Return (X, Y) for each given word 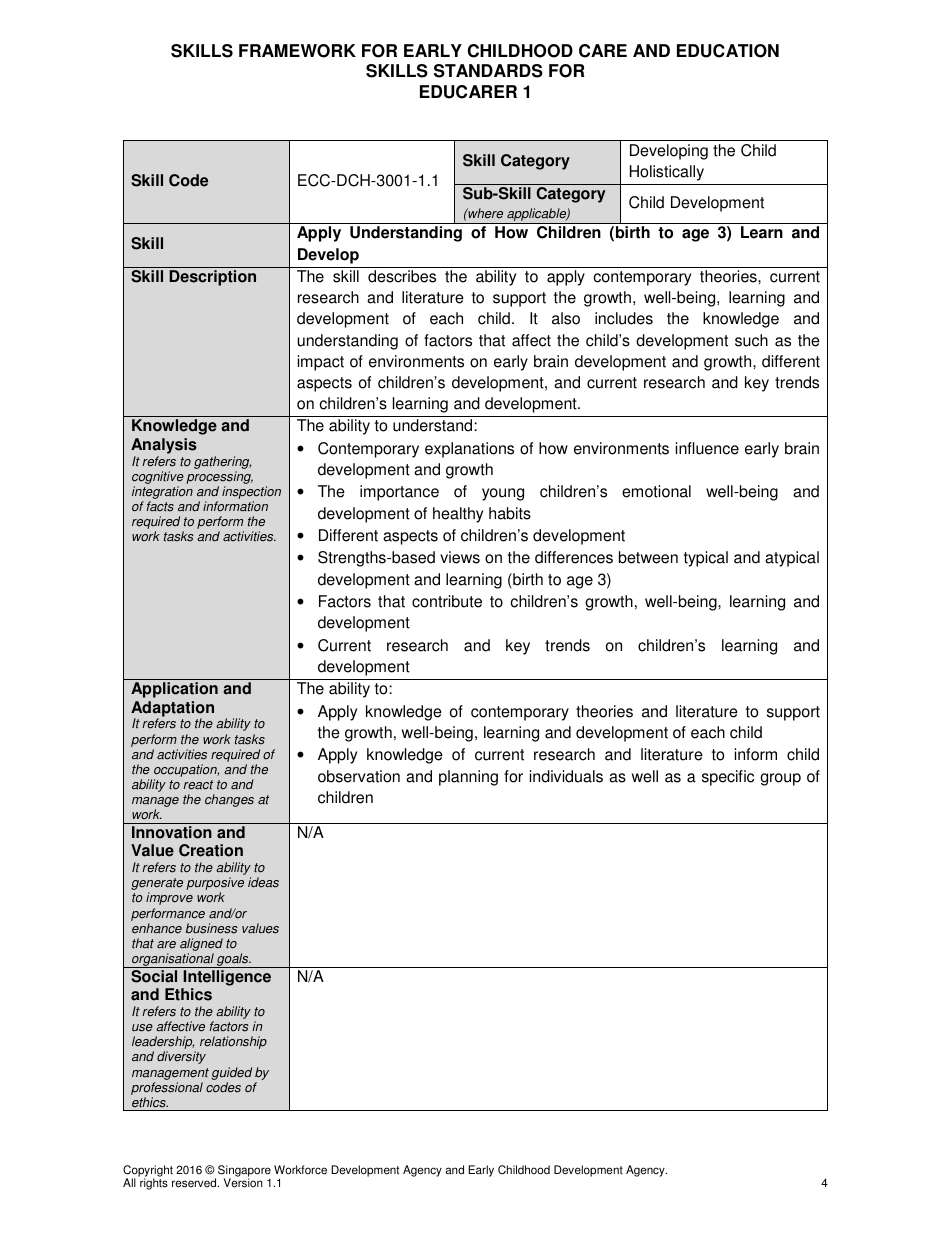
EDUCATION (728, 51)
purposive (215, 885)
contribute (447, 601)
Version (243, 1183)
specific (728, 778)
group (780, 779)
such (751, 340)
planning (468, 778)
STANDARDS (488, 71)
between (648, 557)
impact (321, 363)
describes (402, 276)
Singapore (244, 1172)
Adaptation (172, 710)
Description (212, 278)
